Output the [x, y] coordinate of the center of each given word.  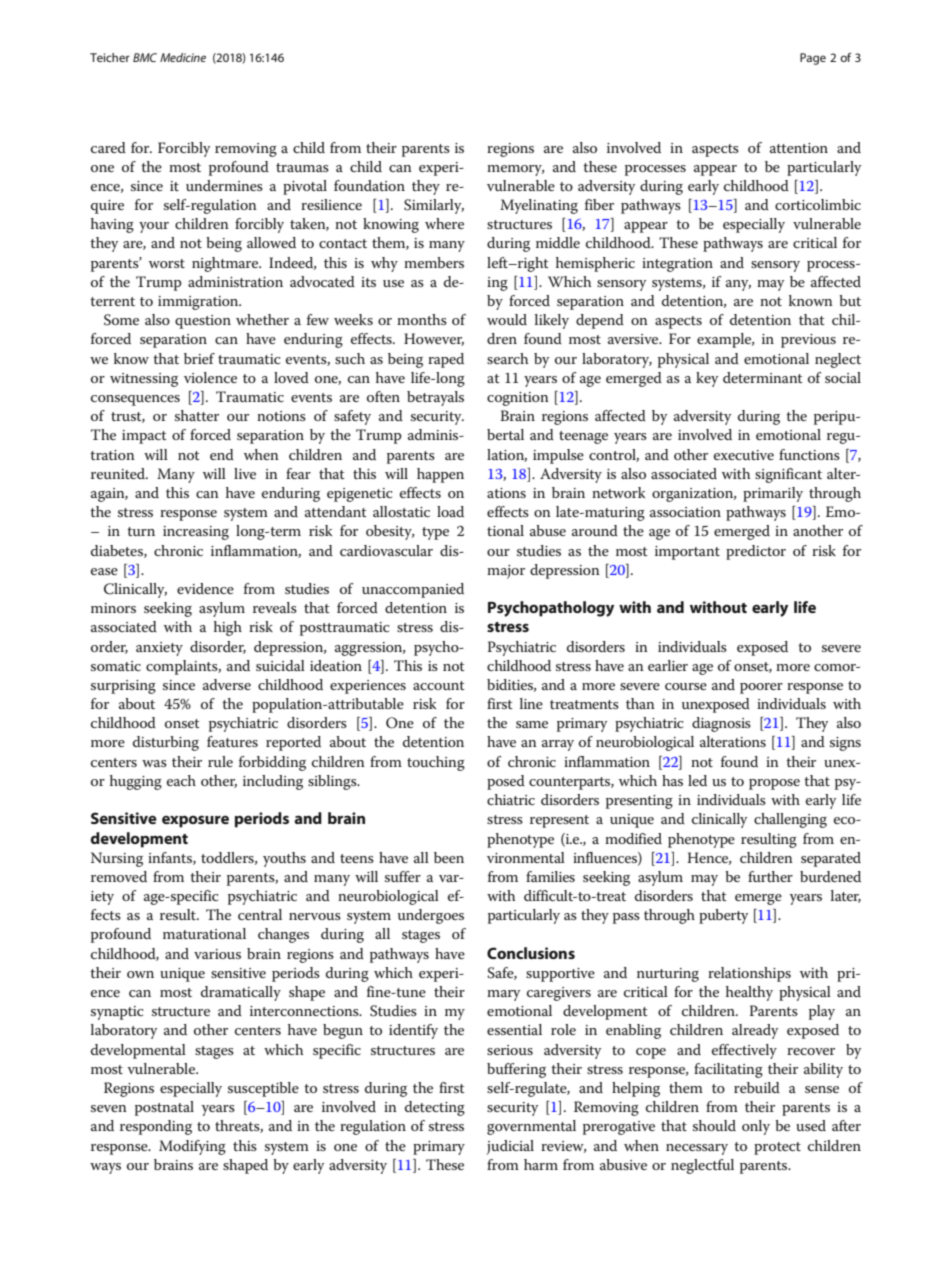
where [444, 223]
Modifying [192, 1147]
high [228, 628]
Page [813, 59]
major [506, 572]
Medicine [183, 57]
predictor [756, 552]
